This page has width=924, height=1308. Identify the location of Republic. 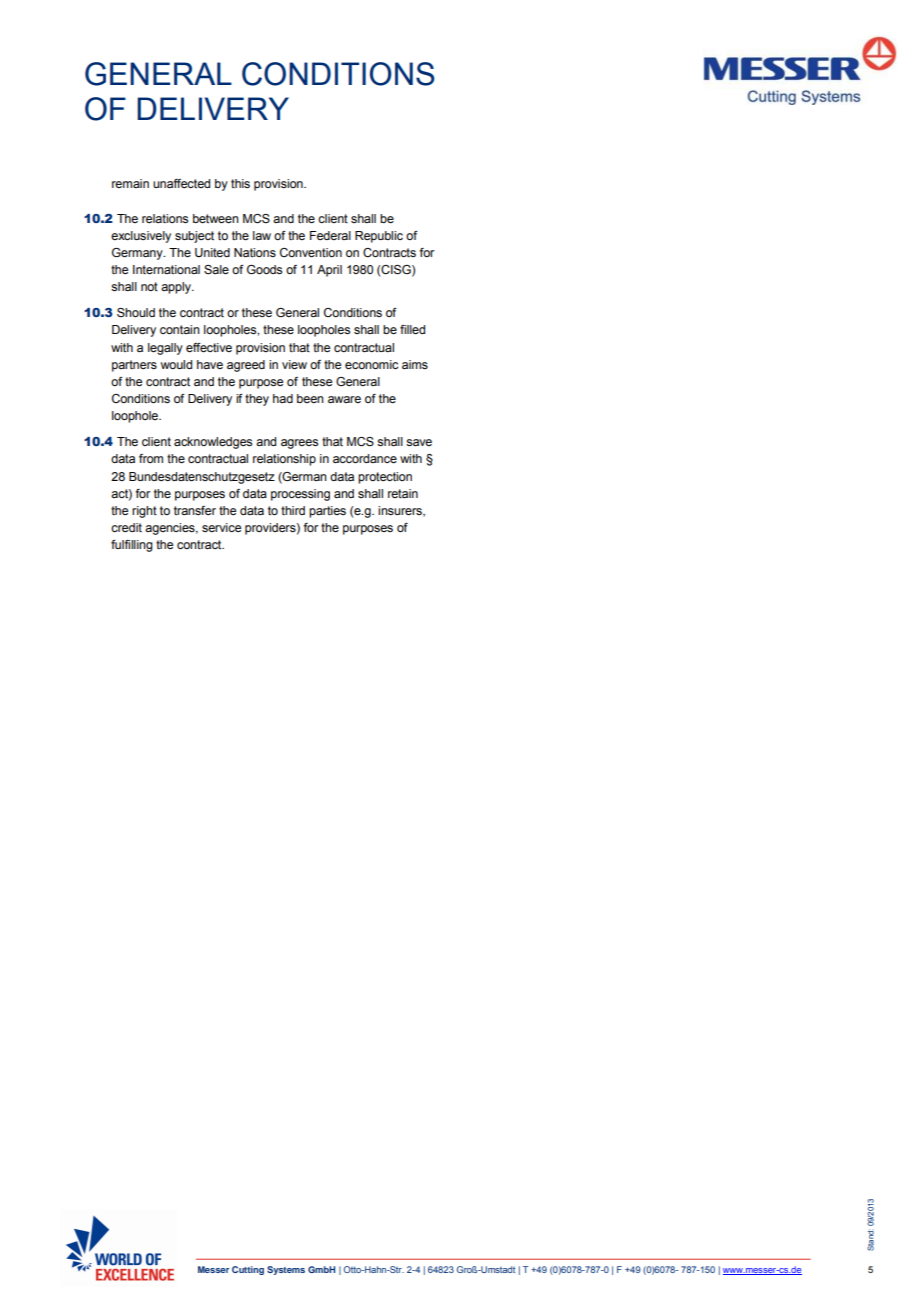
(379, 237).
